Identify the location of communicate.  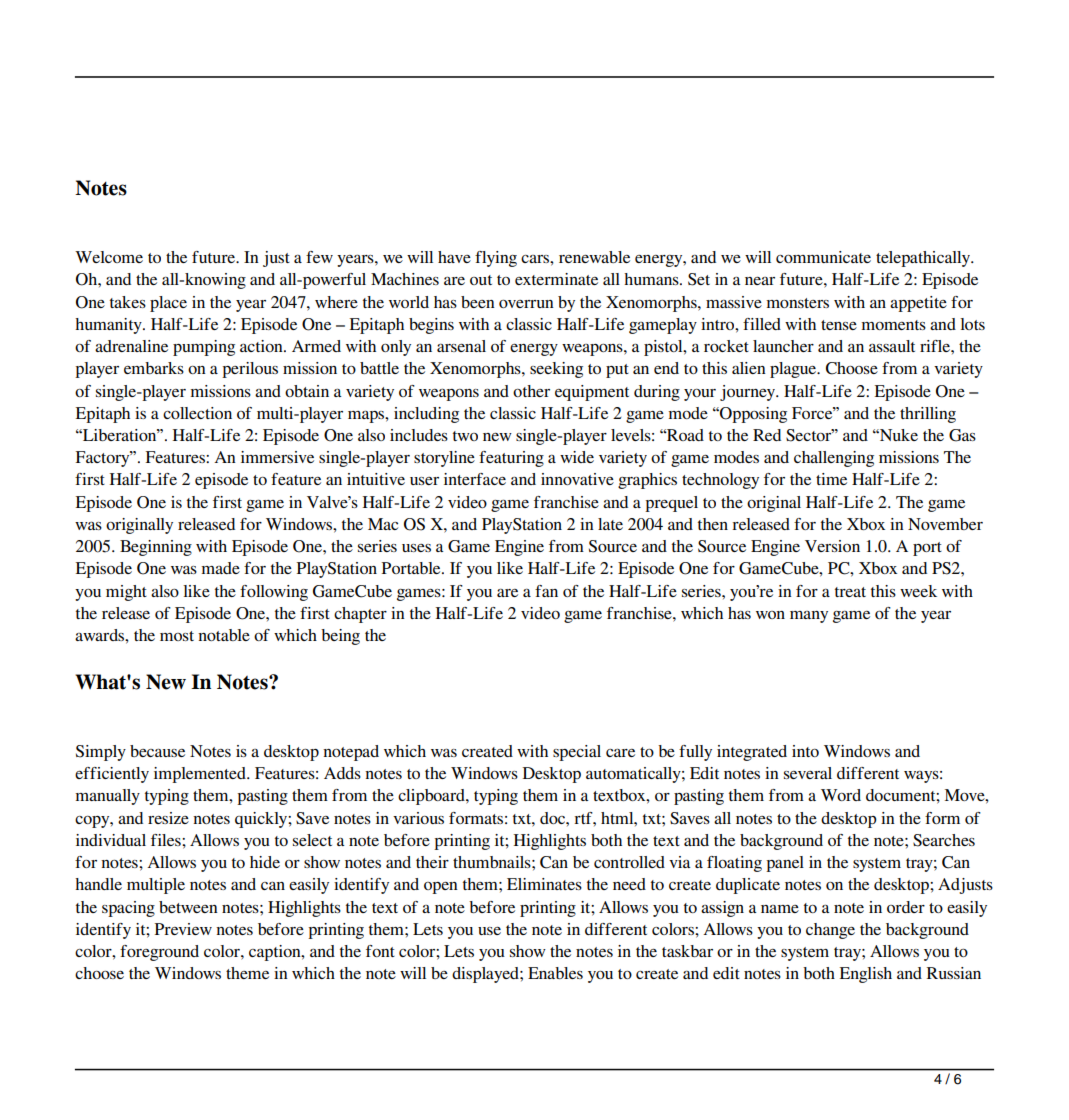
(823, 257).
